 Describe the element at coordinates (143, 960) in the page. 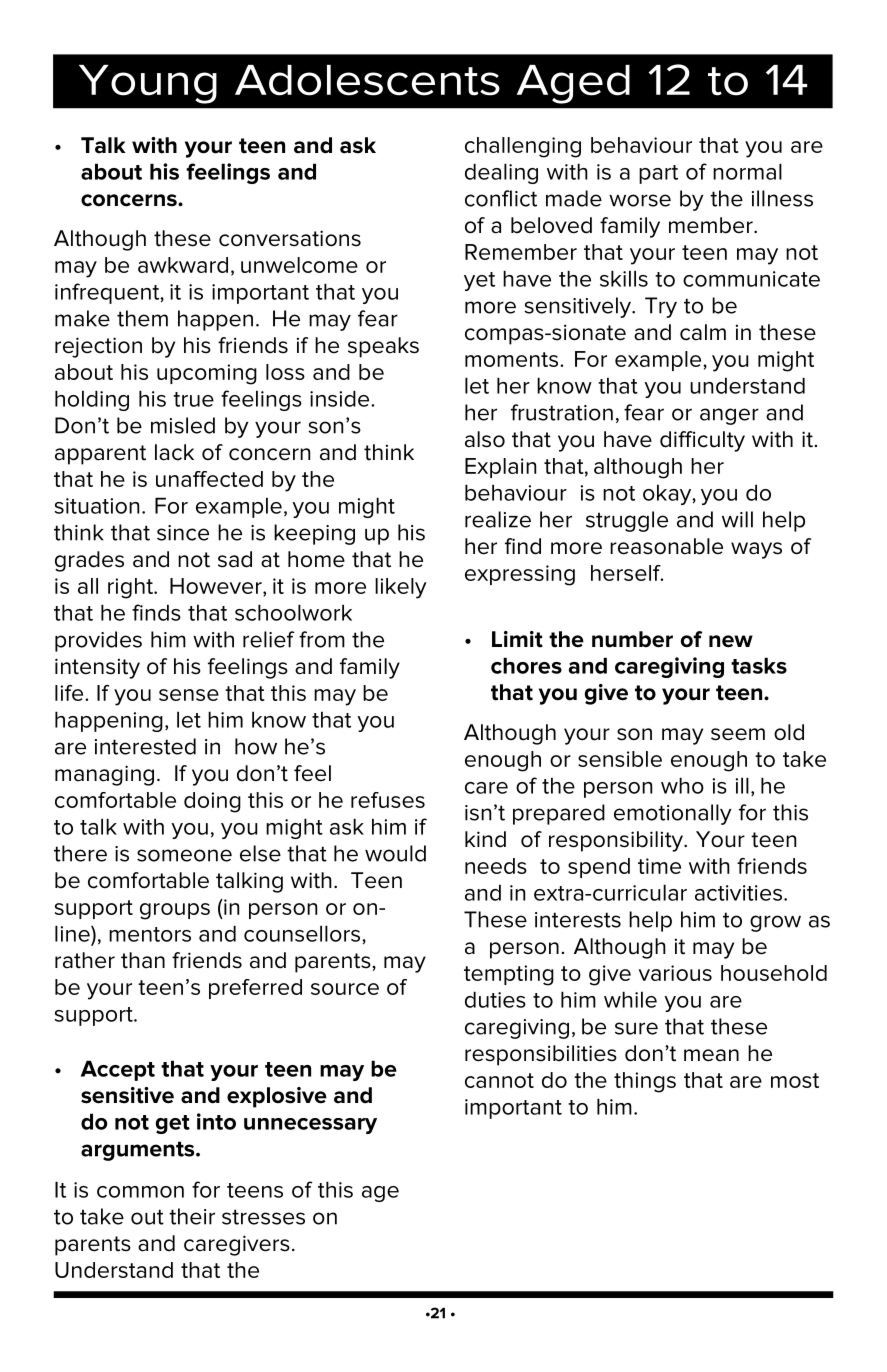

I see `than` at that location.
